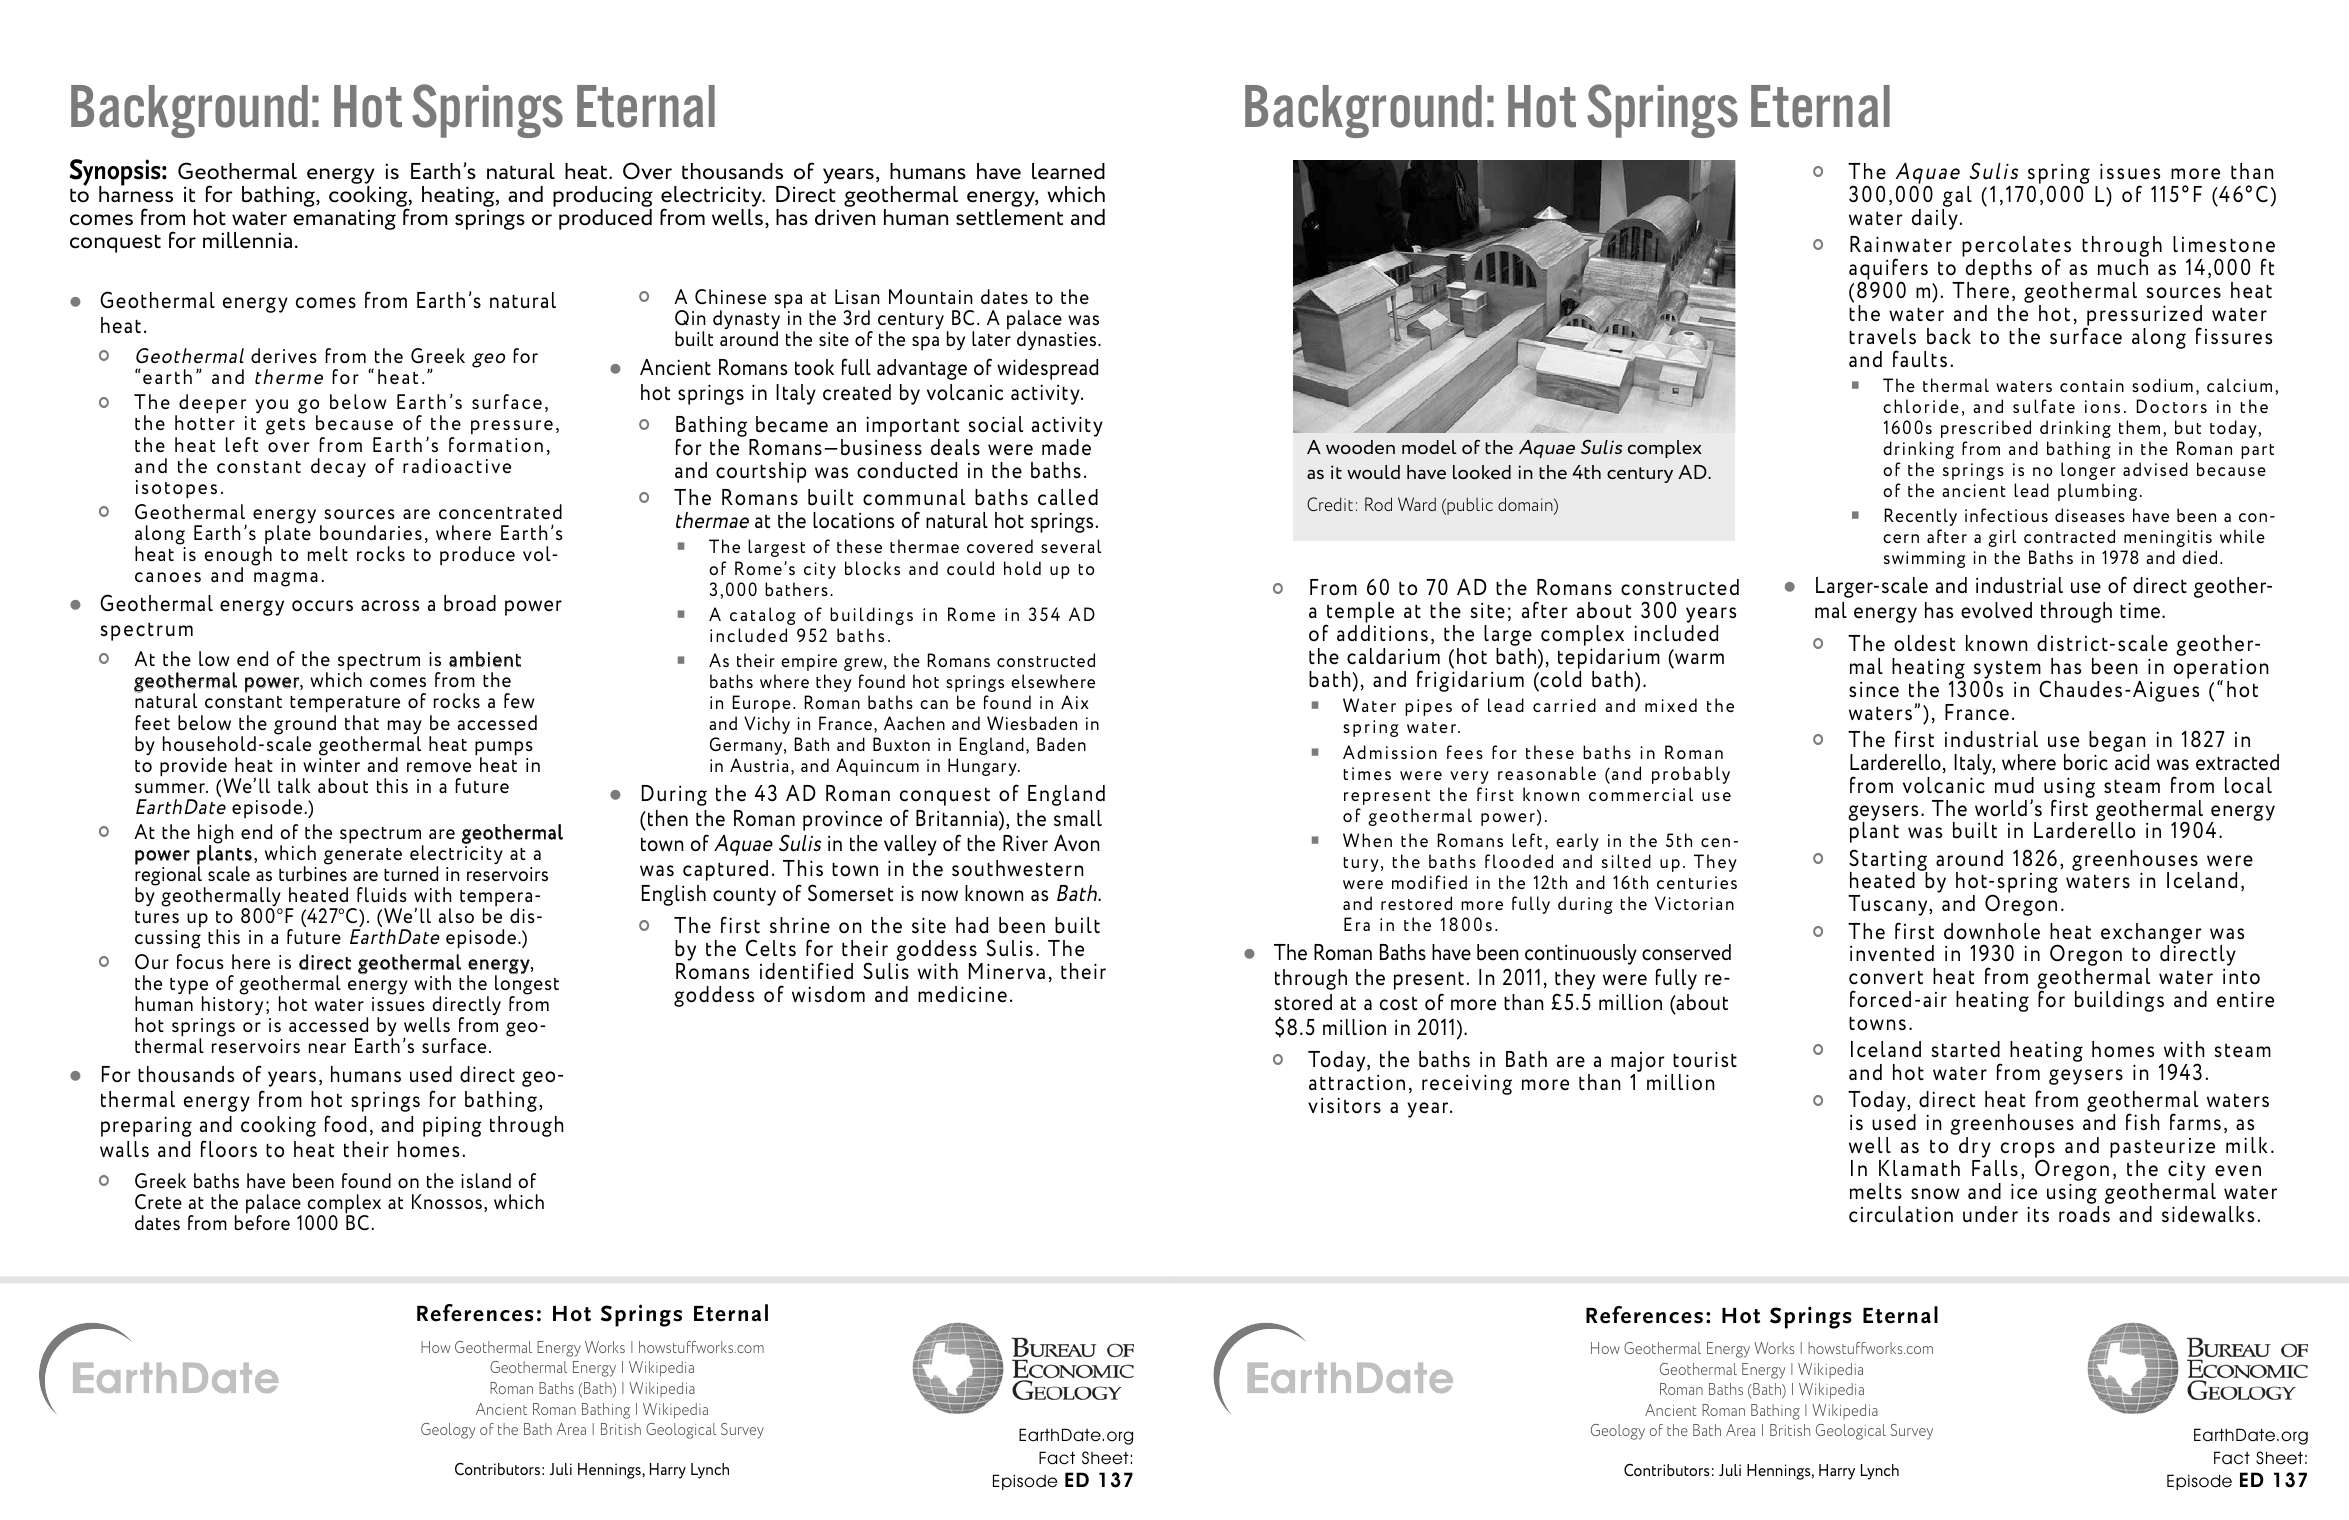  What do you see at coordinates (447, 1201) in the screenshot?
I see `Knossos` at bounding box center [447, 1201].
